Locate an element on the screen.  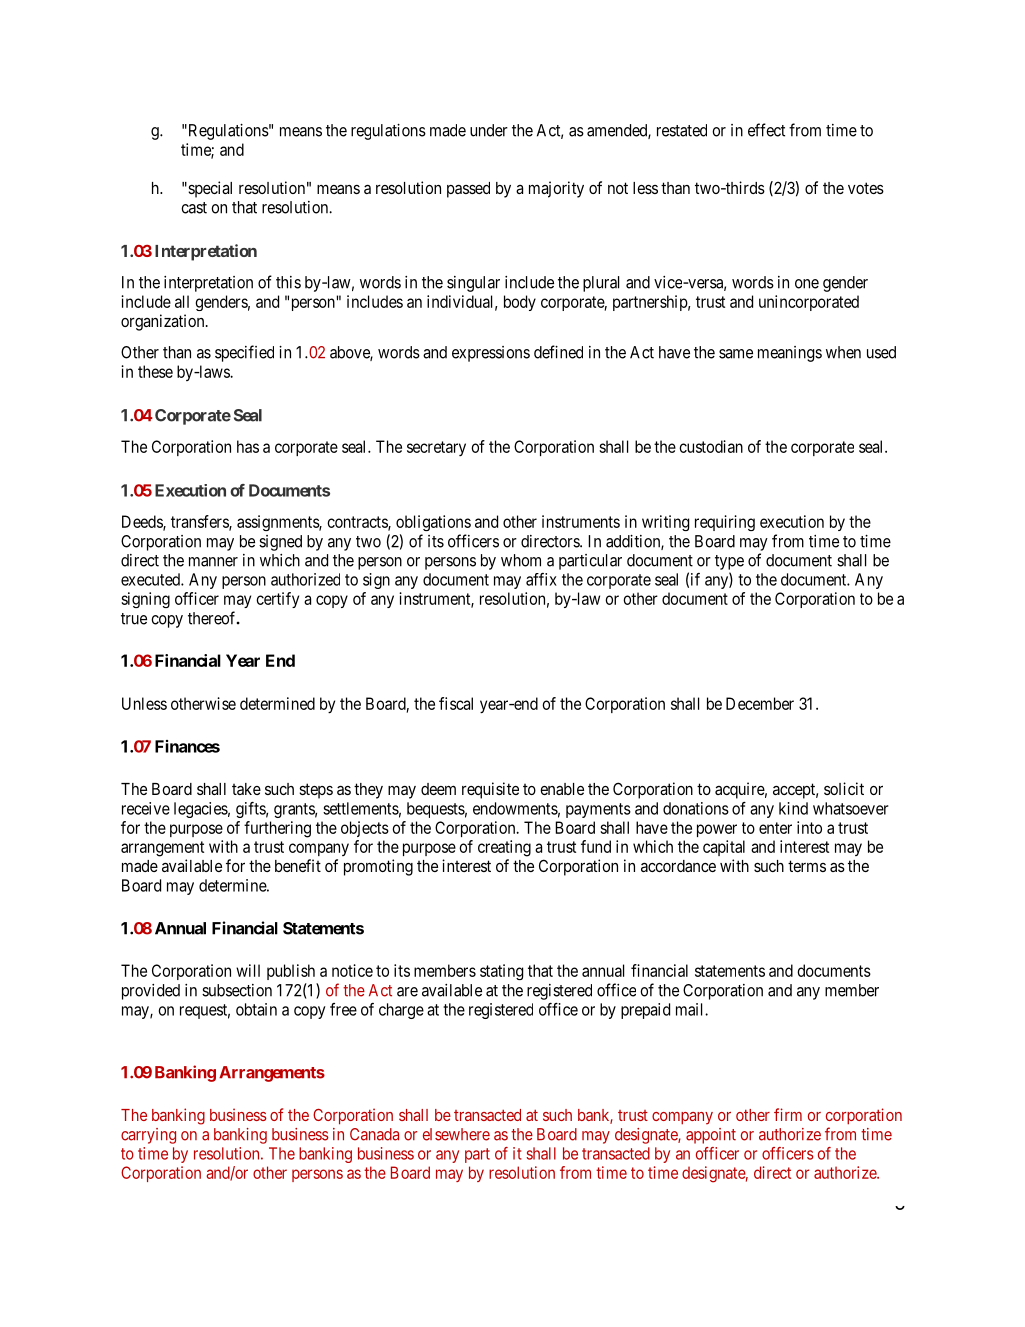
has is located at coordinates (248, 446).
